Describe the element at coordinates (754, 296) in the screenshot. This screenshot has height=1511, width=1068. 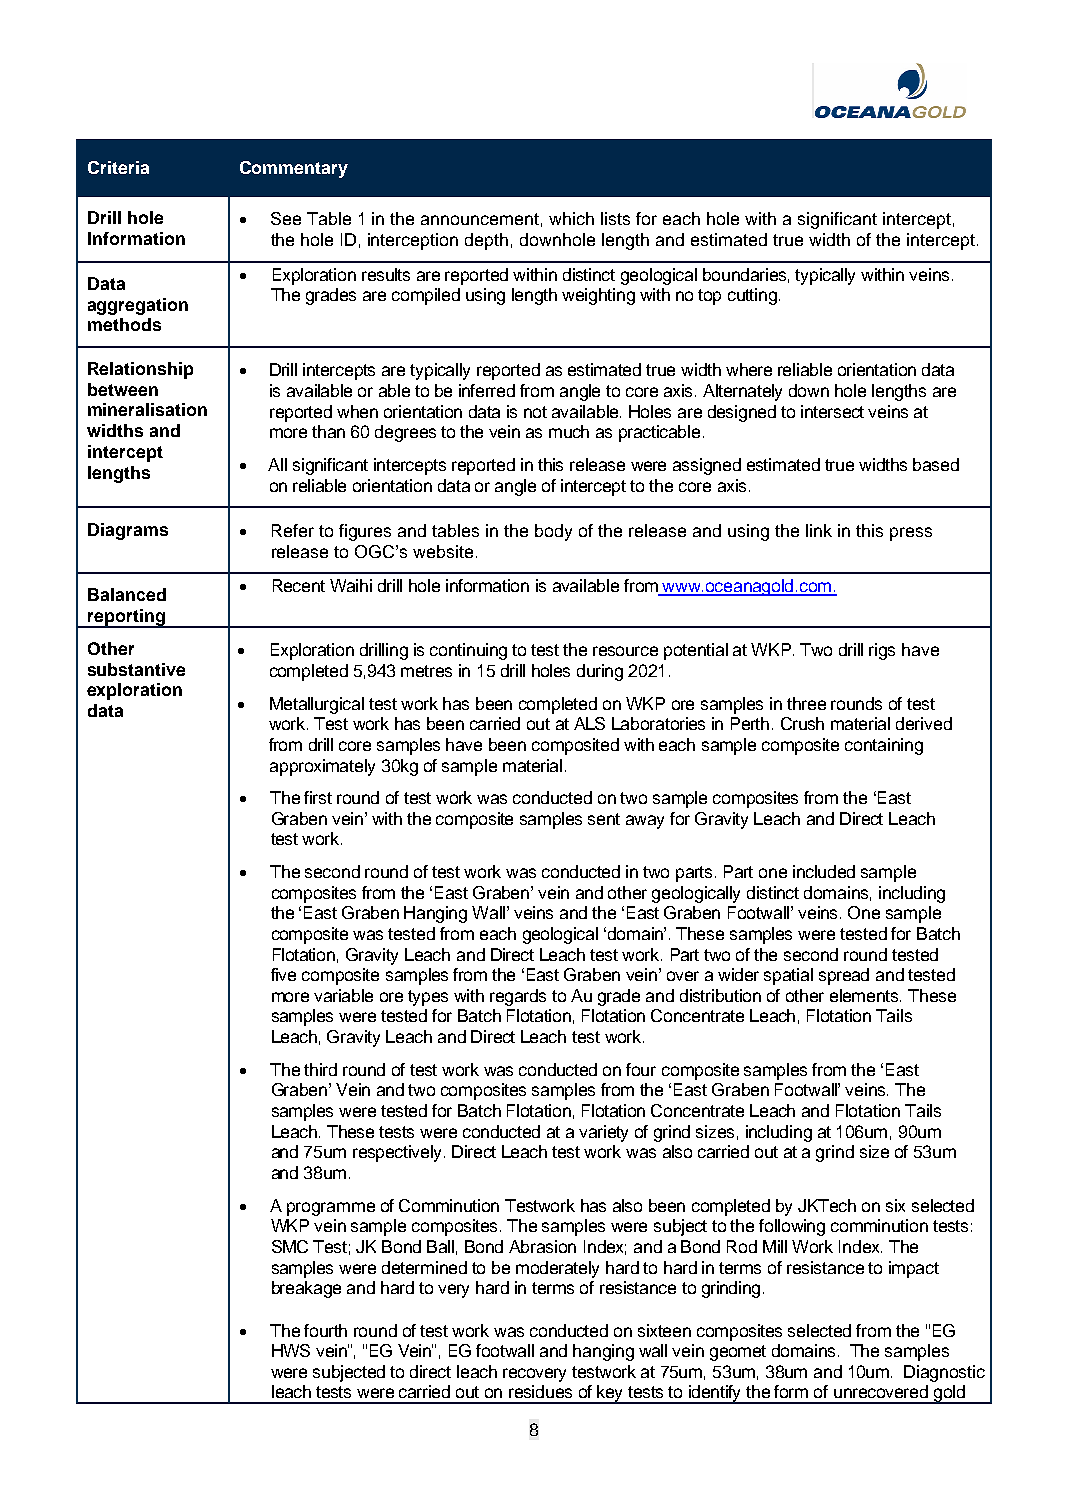
I see `cutting` at that location.
